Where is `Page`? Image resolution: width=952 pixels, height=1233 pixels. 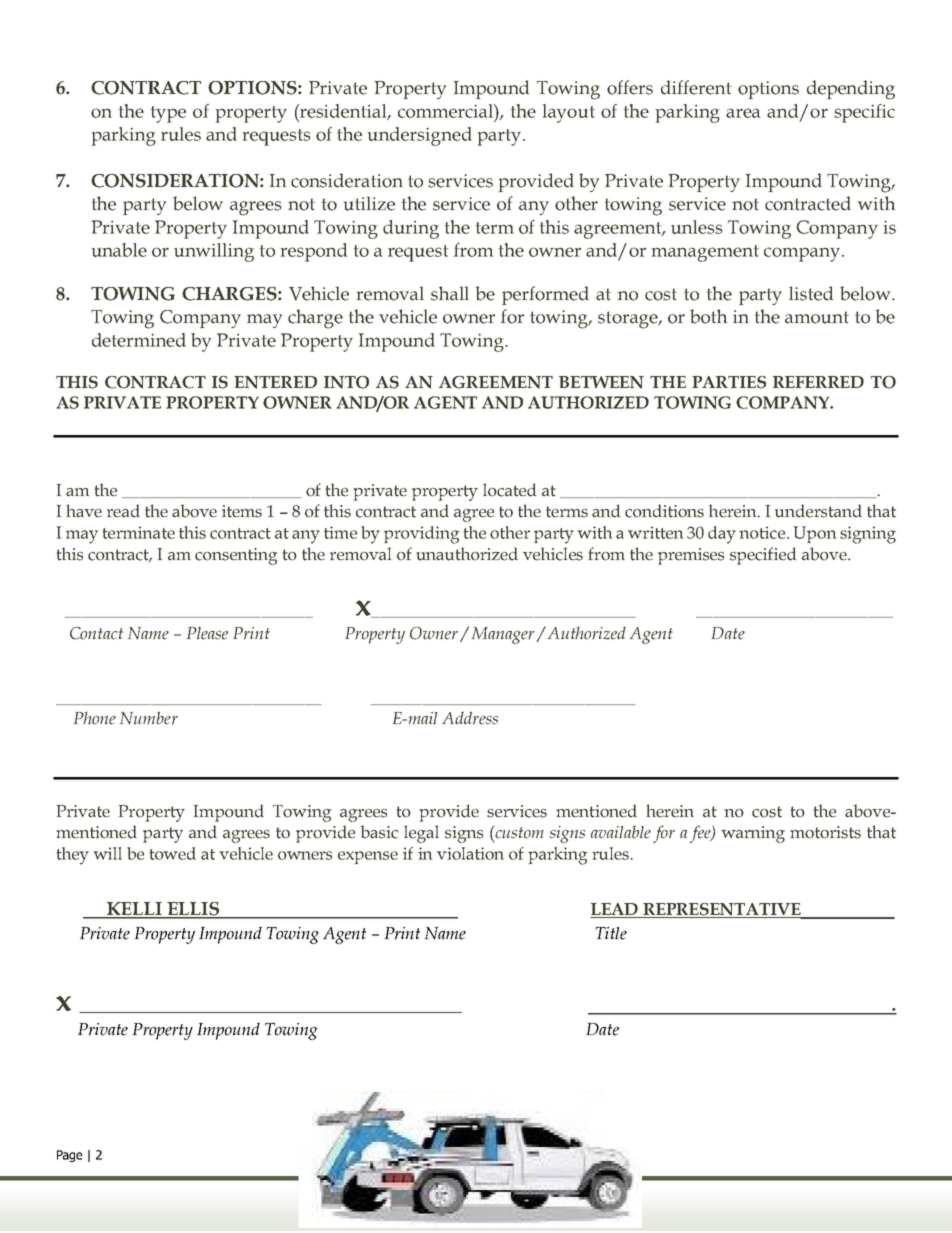 Page is located at coordinates (70, 1156).
